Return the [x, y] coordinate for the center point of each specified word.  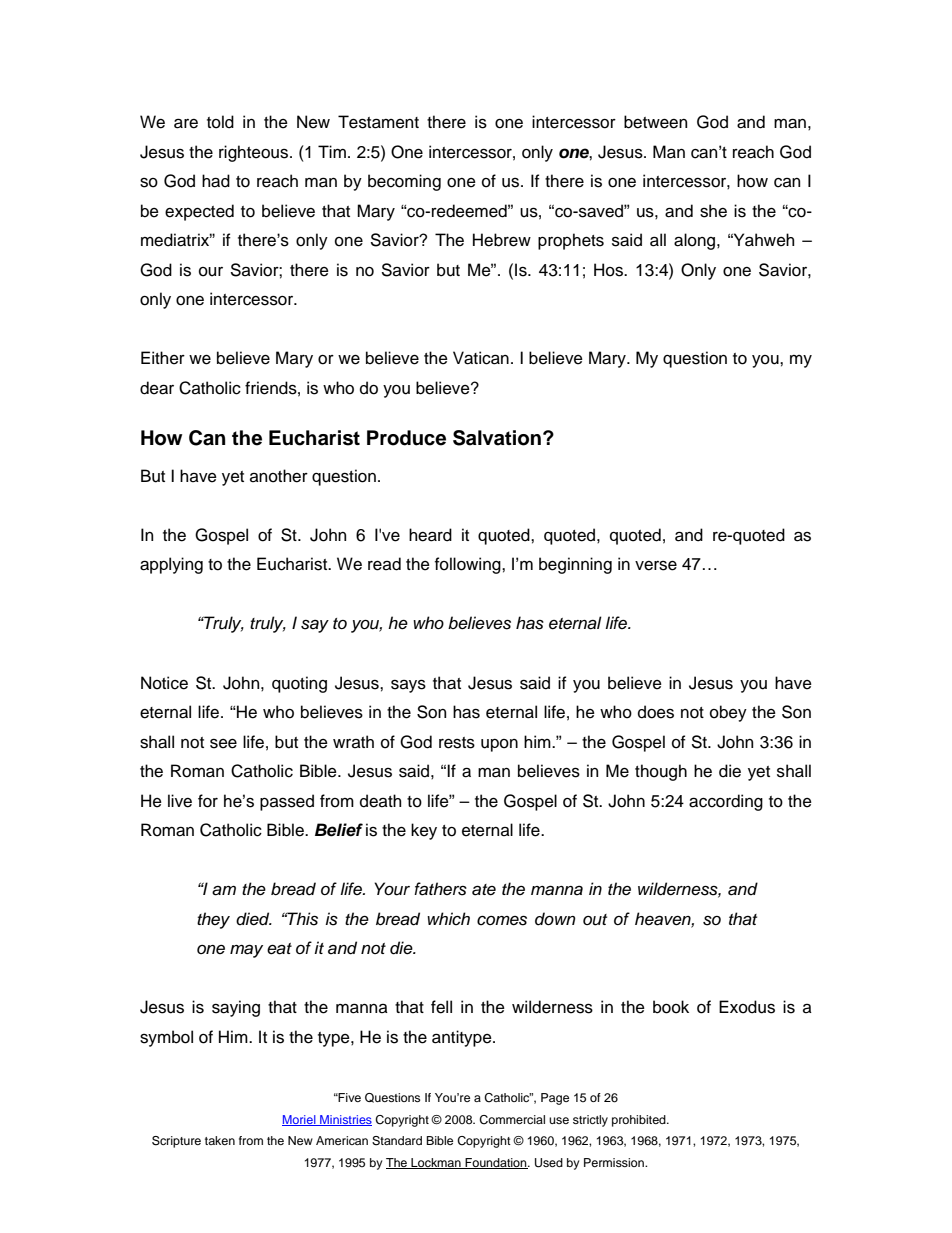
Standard [397, 1141]
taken [220, 1140]
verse [656, 566]
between [655, 122]
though [661, 772]
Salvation [497, 438]
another [279, 476]
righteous [255, 153]
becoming [404, 182]
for [208, 801]
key [424, 831]
